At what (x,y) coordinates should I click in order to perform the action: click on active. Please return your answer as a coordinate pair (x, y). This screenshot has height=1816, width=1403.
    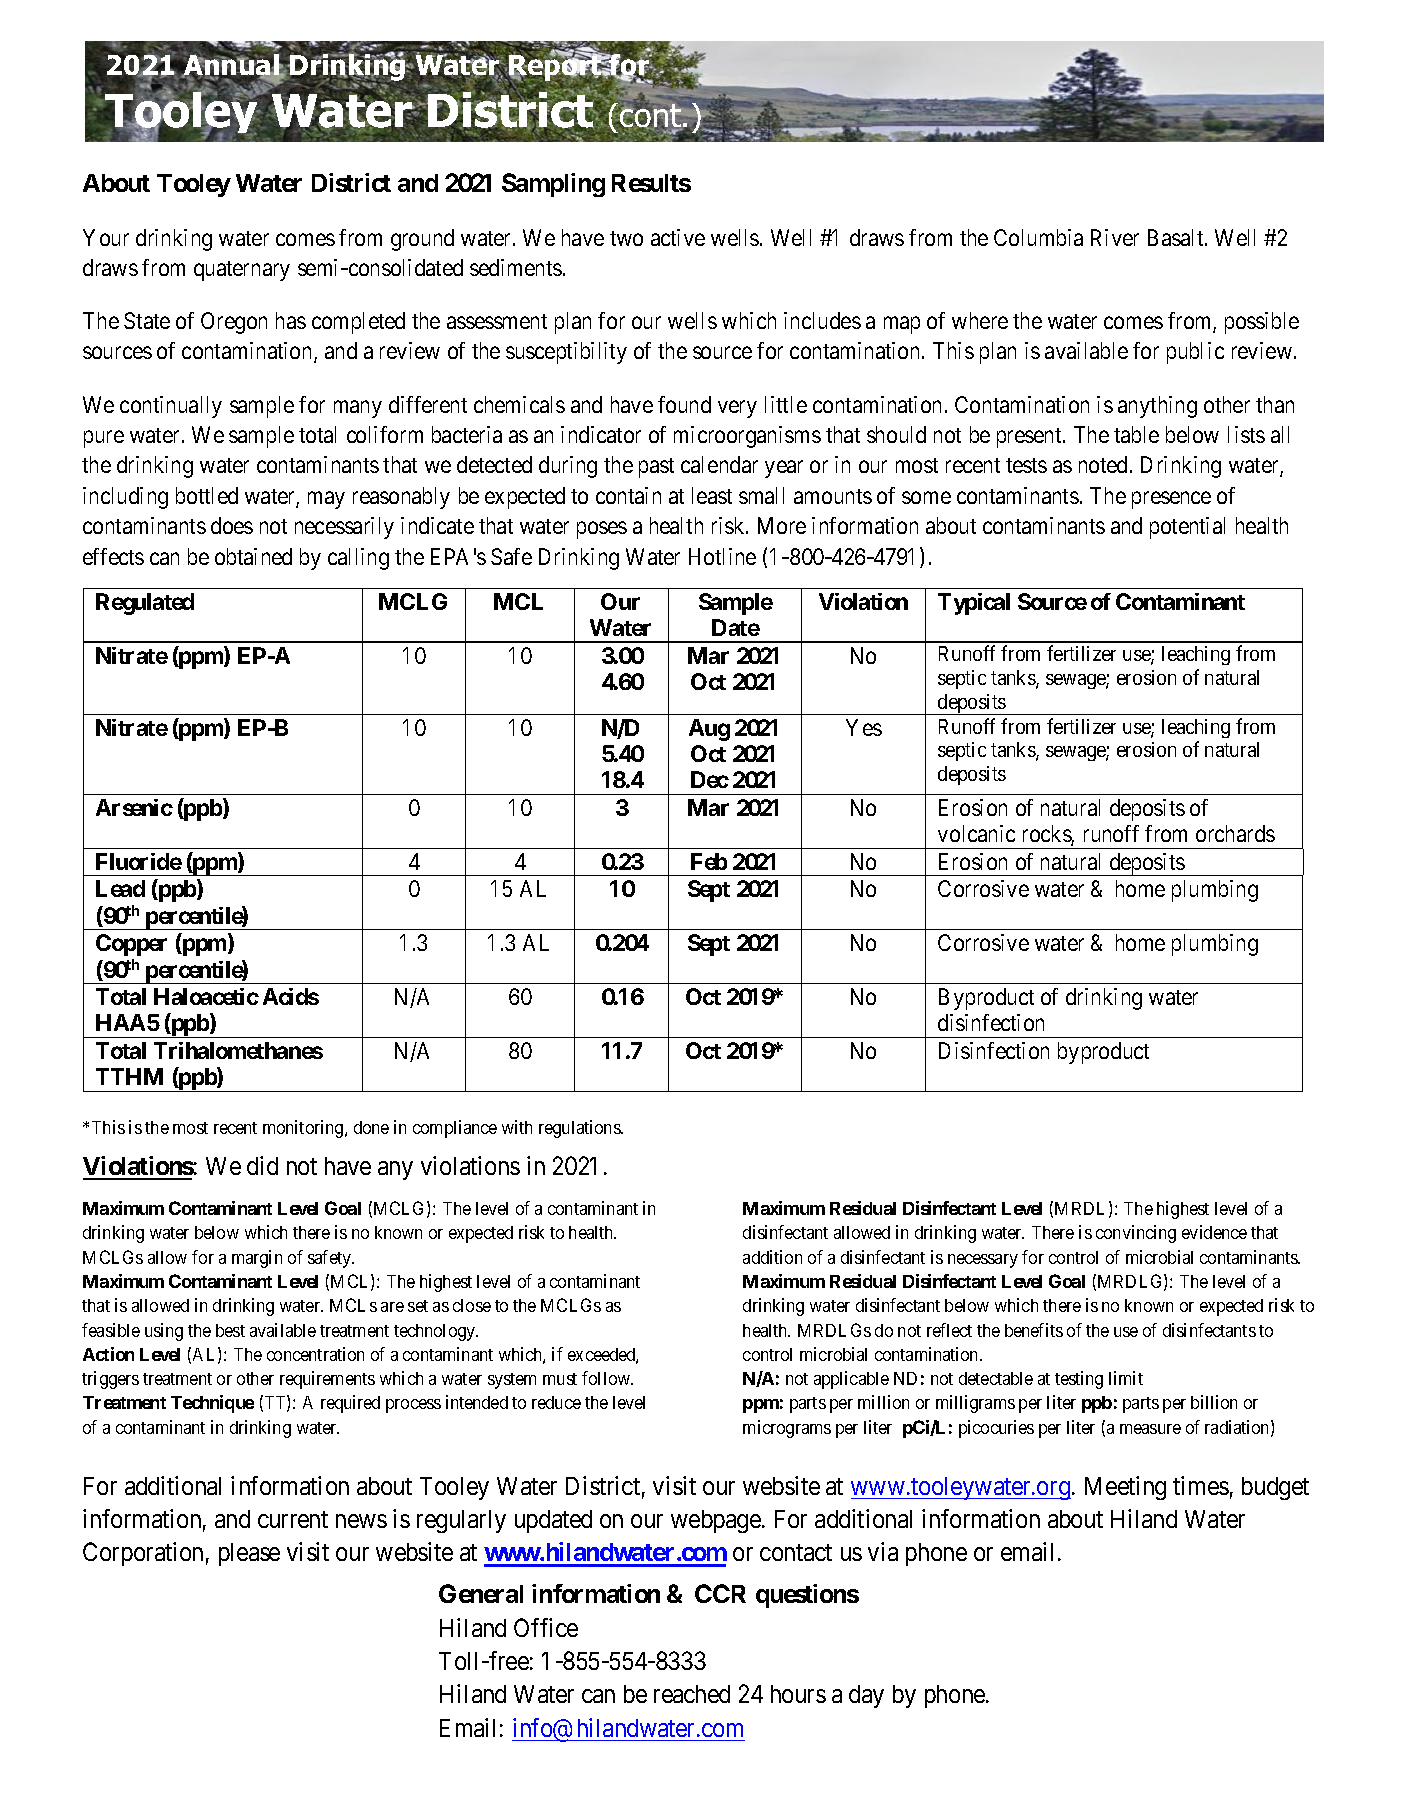
    Looking at the image, I should click on (678, 237).
